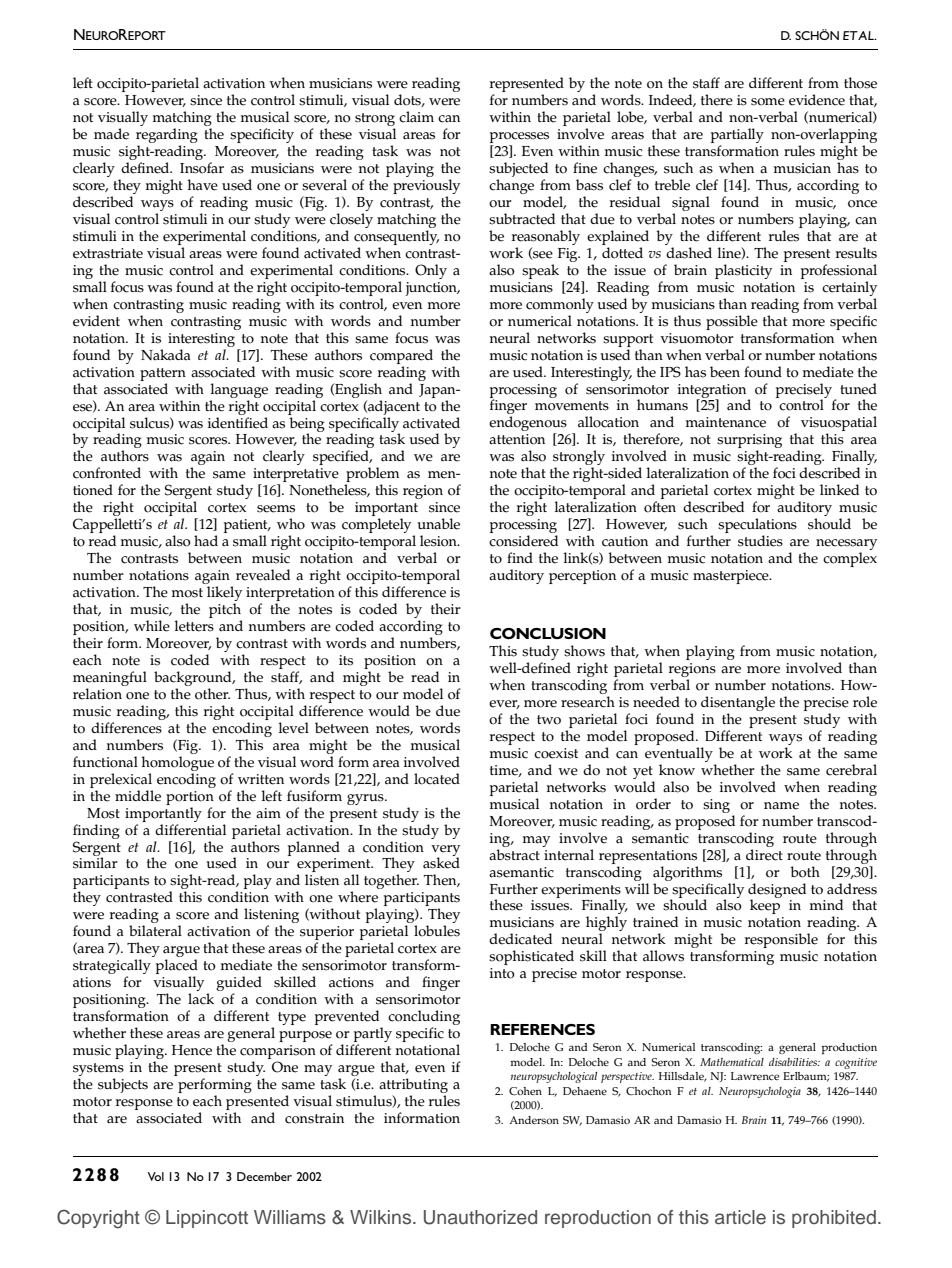 This screenshot has height=1268, width=952. Describe the element at coordinates (738, 705) in the screenshot. I see `disentangle` at that location.
